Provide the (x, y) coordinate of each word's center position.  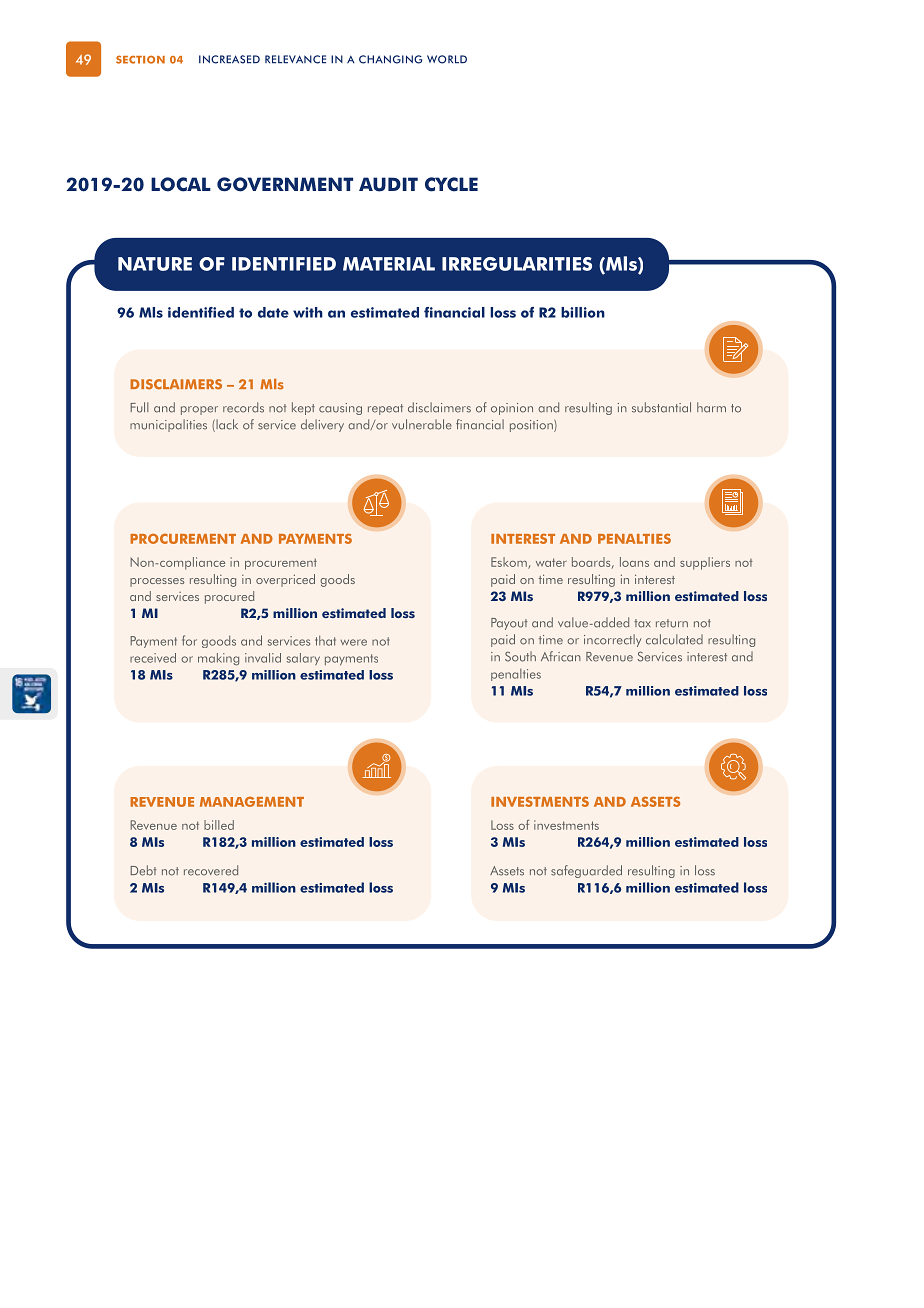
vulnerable (422, 424)
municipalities (168, 425)
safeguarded (586, 871)
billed (219, 825)
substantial (661, 407)
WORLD (447, 59)
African (561, 656)
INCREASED (229, 59)
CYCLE (451, 184)
